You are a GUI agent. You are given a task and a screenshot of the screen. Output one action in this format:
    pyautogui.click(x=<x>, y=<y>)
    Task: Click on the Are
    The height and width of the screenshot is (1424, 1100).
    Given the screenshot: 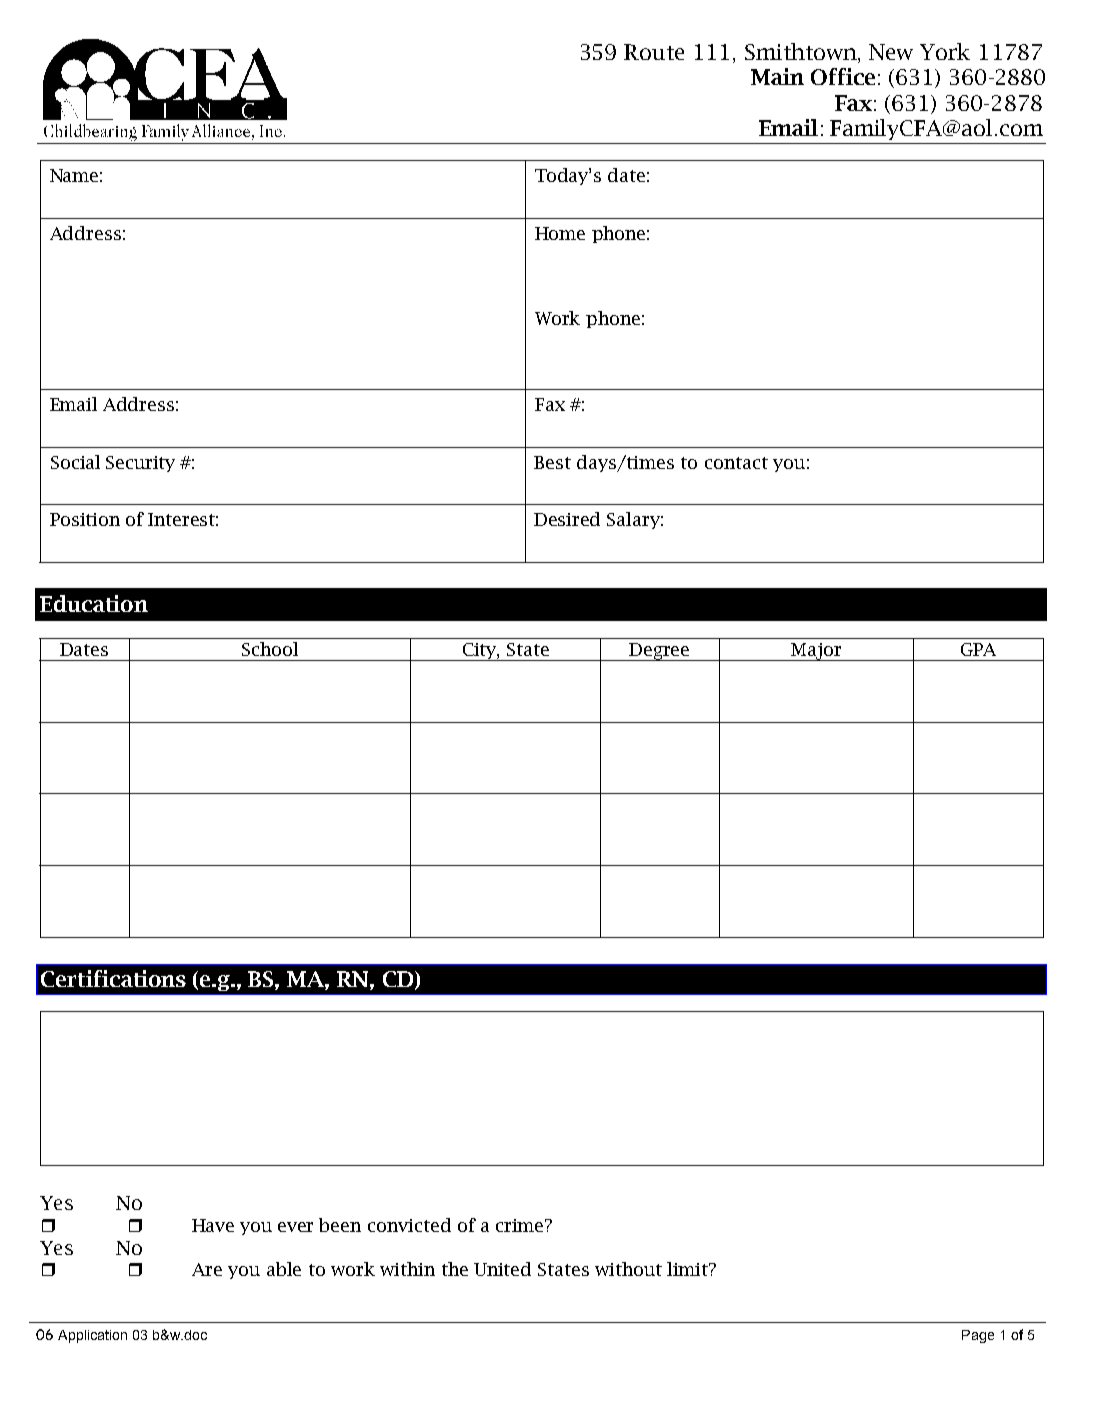 What is the action you would take?
    pyautogui.click(x=207, y=1269)
